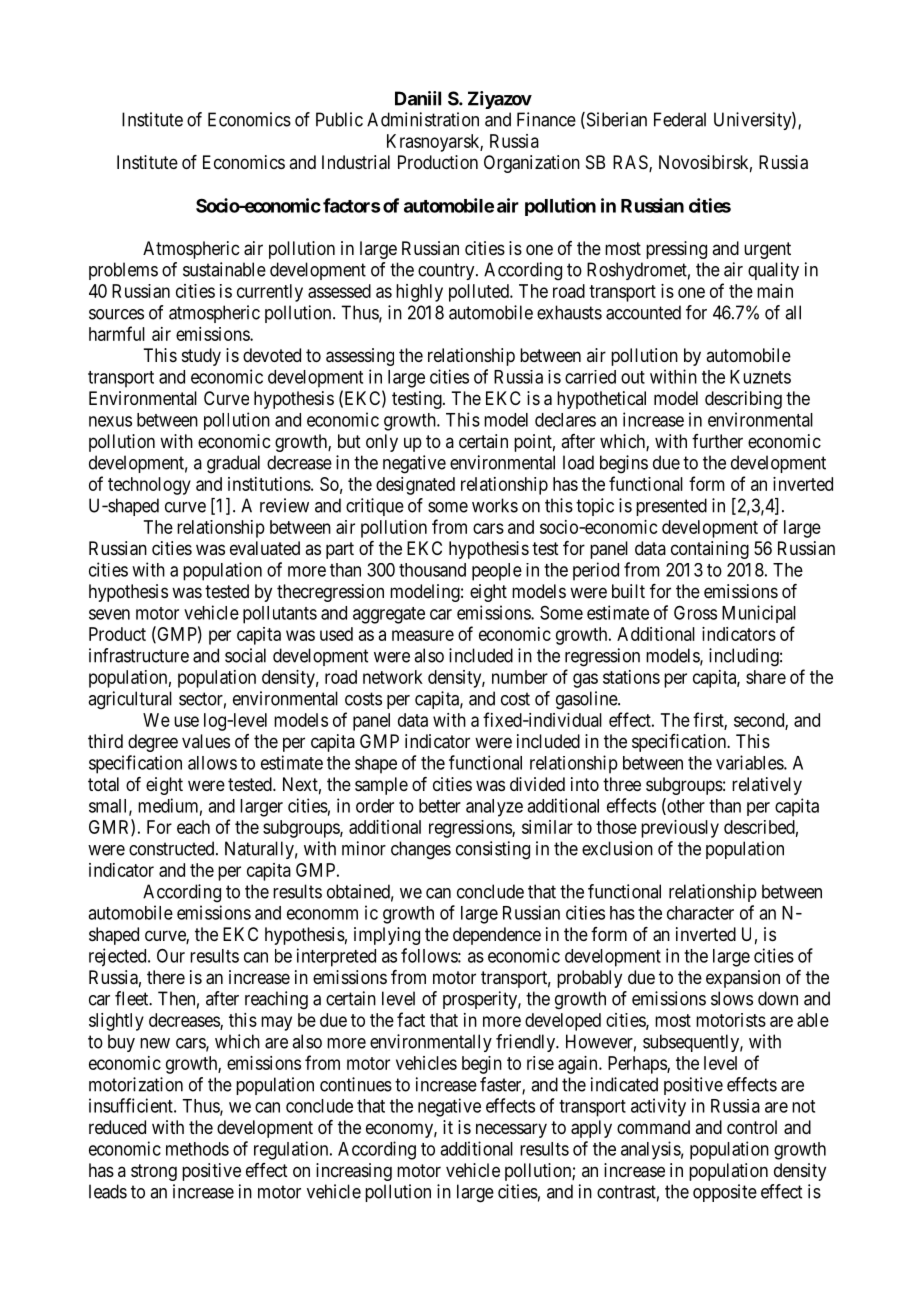 The width and height of the screenshot is (924, 1308). Describe the element at coordinates (680, 829) in the screenshot. I see `previously` at that location.
